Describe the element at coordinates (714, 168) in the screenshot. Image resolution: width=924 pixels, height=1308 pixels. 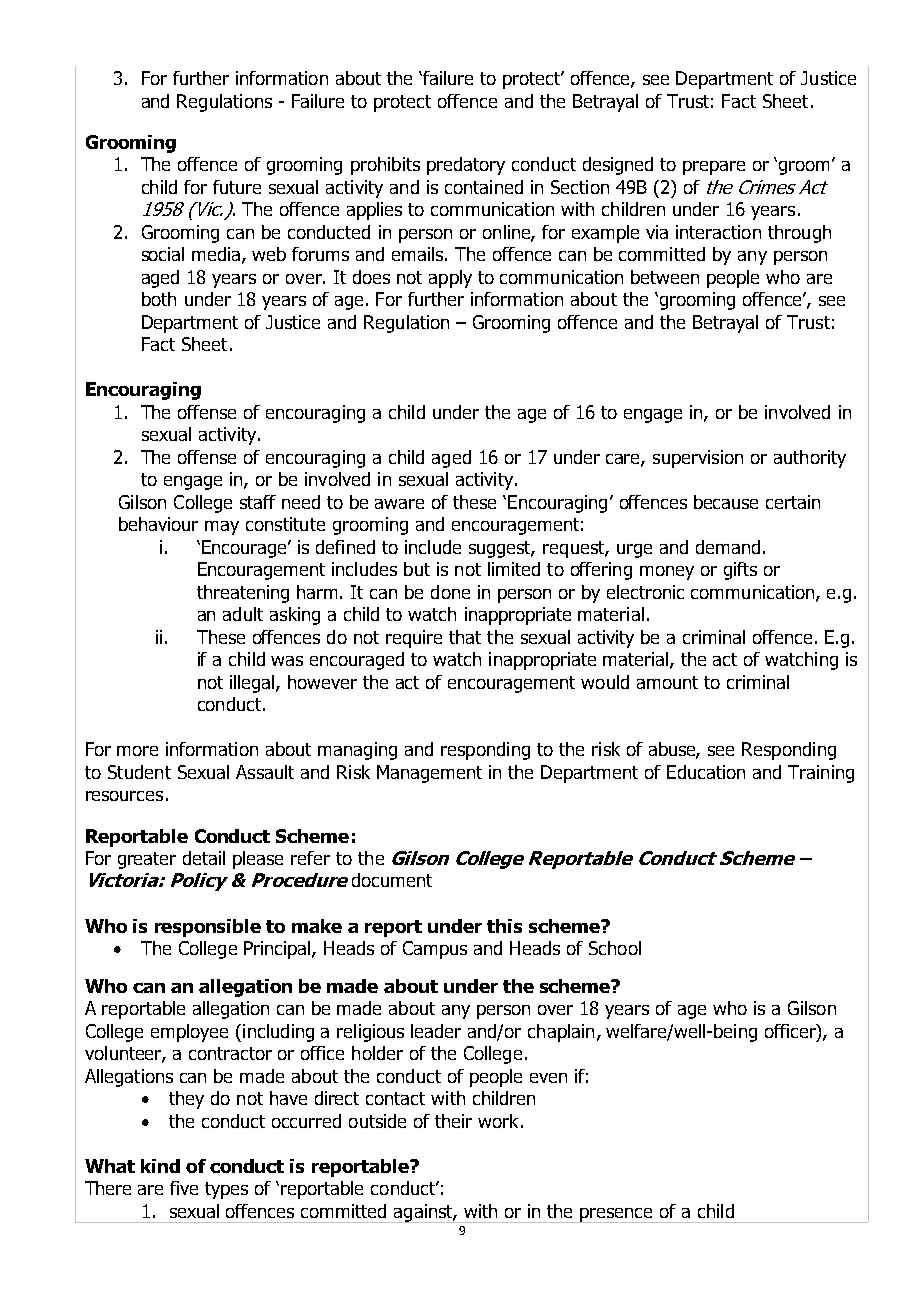
I see `prepare` at that location.
